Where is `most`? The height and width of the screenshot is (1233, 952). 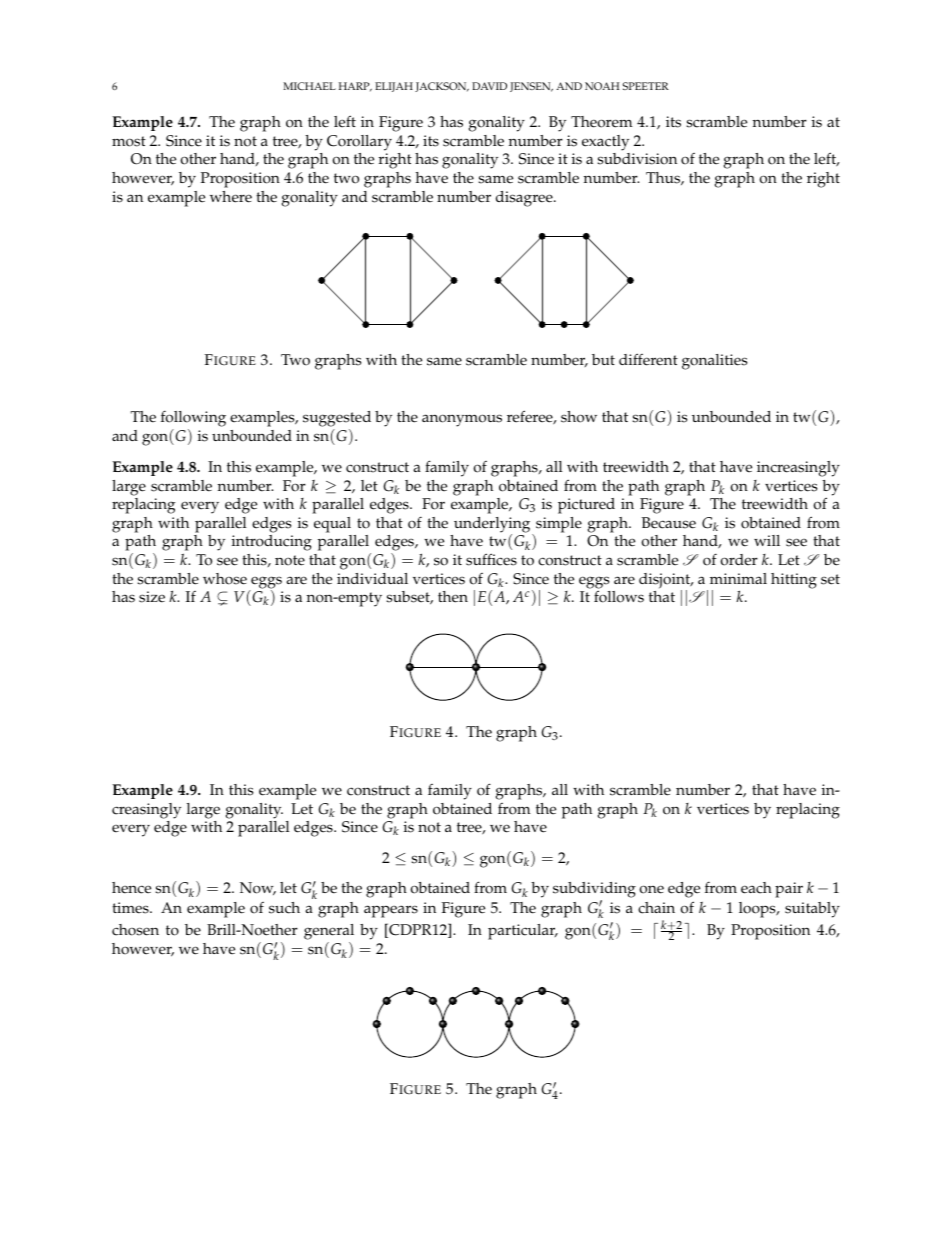
most is located at coordinates (129, 141).
